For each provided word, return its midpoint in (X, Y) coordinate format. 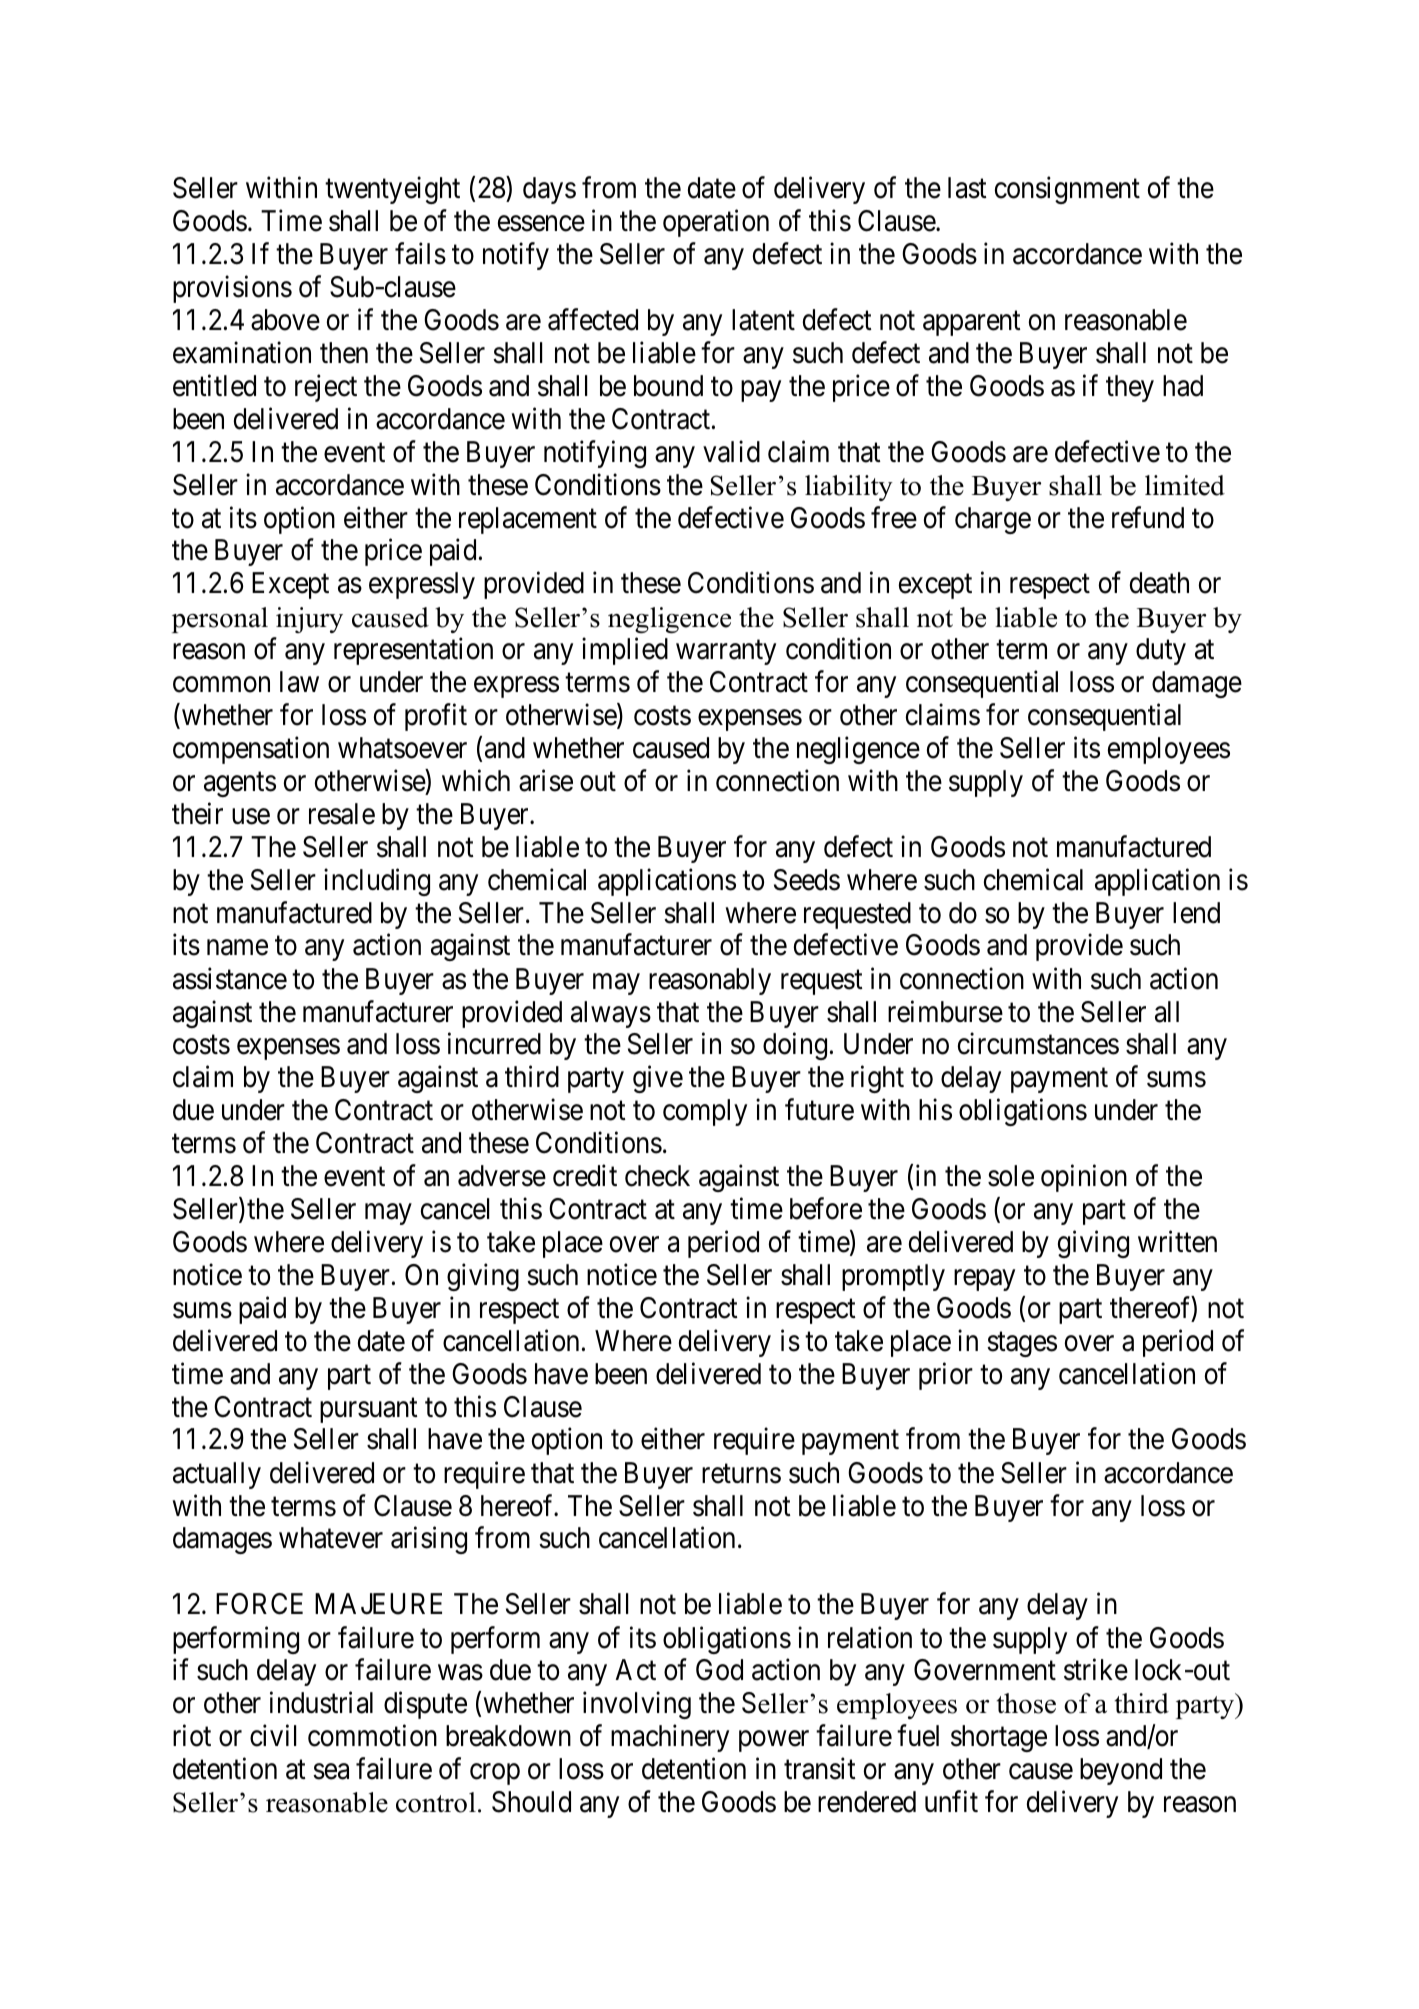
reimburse (945, 1011)
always (611, 1014)
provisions (232, 289)
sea (331, 1772)
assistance (230, 978)
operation (716, 223)
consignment (1067, 190)
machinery (670, 1738)
